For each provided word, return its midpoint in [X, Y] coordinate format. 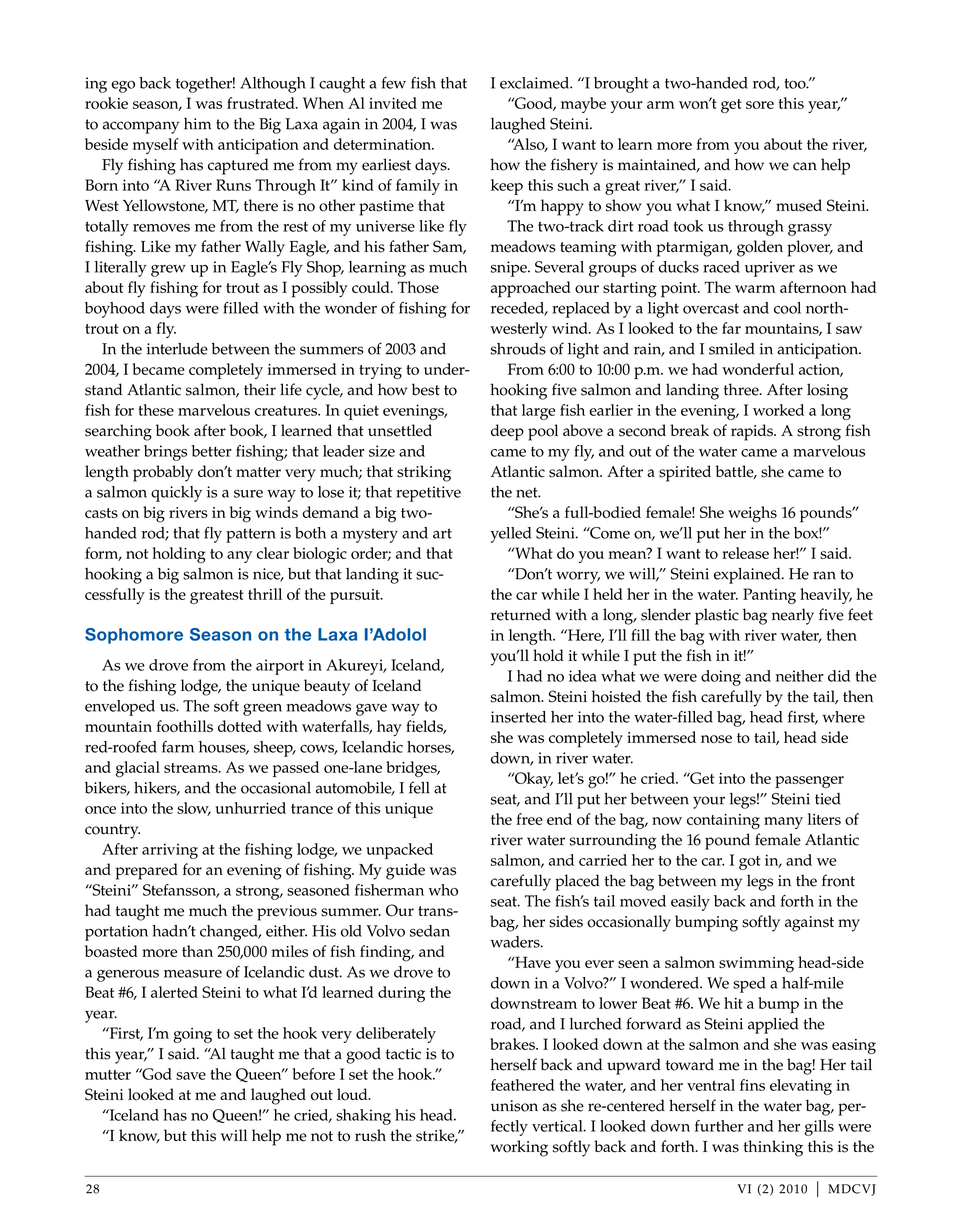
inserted [518, 717]
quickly [176, 494]
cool [787, 308]
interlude [177, 349]
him [197, 124]
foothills [184, 726]
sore [760, 105]
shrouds [518, 349]
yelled [511, 535]
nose [716, 739]
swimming [756, 965]
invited [393, 103]
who [443, 890]
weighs [752, 514]
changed [230, 933]
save [191, 1076]
